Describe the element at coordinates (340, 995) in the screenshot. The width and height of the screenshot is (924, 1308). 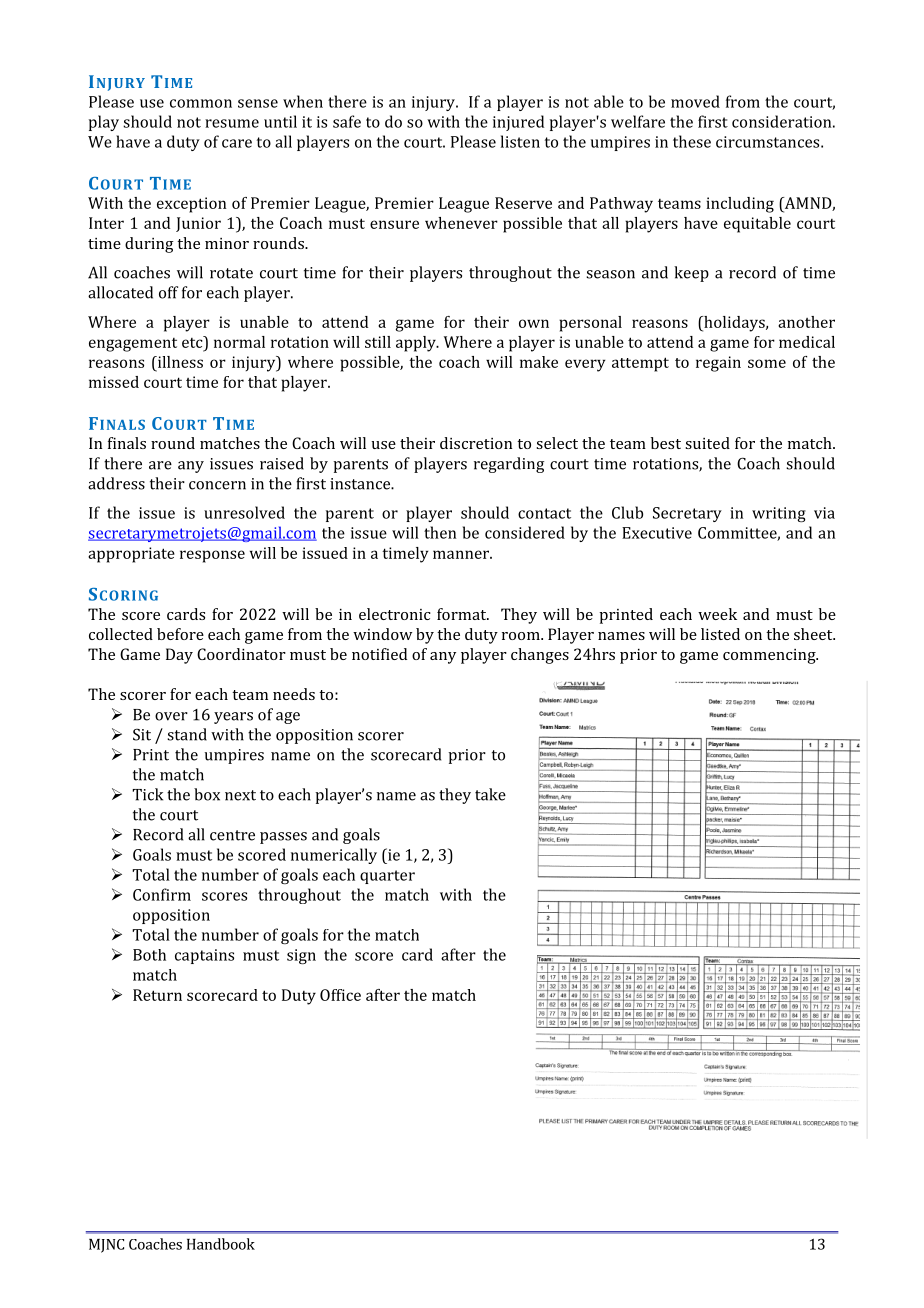
I see `Office` at that location.
